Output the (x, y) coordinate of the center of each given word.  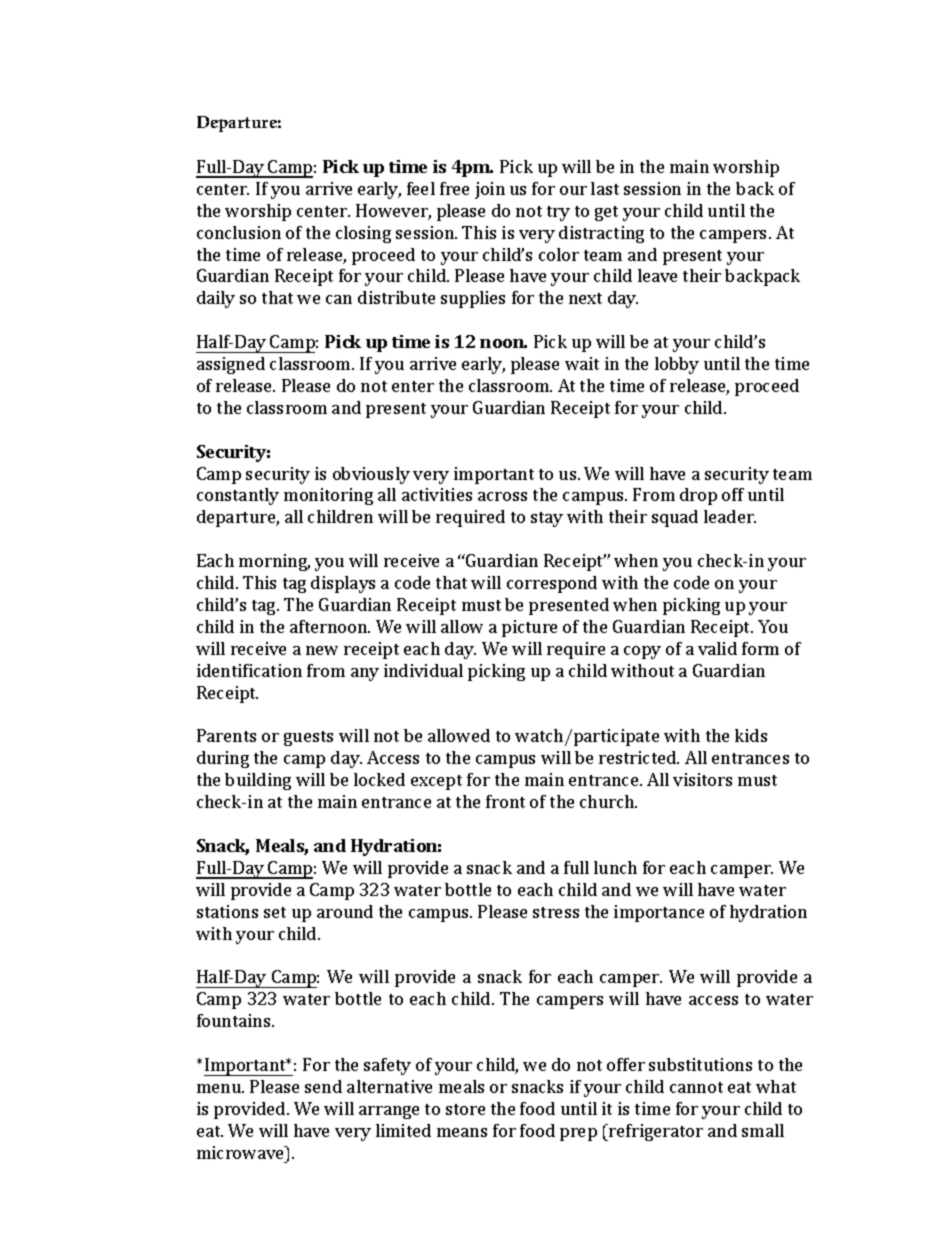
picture (529, 628)
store (465, 1109)
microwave (241, 1152)
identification (249, 670)
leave (657, 275)
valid (717, 648)
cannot (696, 1087)
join (490, 190)
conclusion (239, 232)
